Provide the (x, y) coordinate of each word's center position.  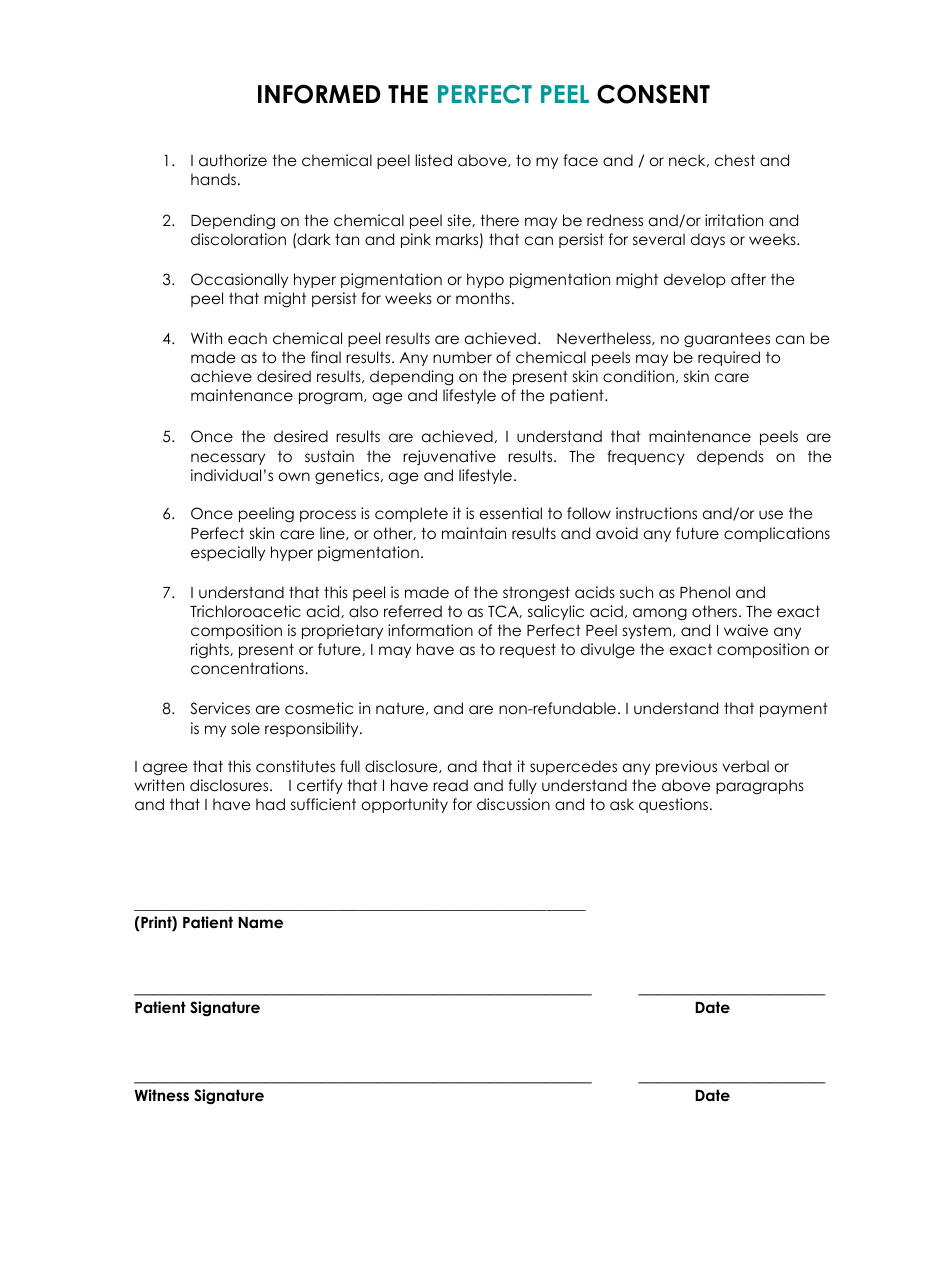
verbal (745, 766)
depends (730, 457)
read (450, 785)
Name (260, 923)
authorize (233, 160)
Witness (162, 1095)
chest (735, 160)
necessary (228, 459)
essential (511, 513)
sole (245, 728)
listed (433, 160)
